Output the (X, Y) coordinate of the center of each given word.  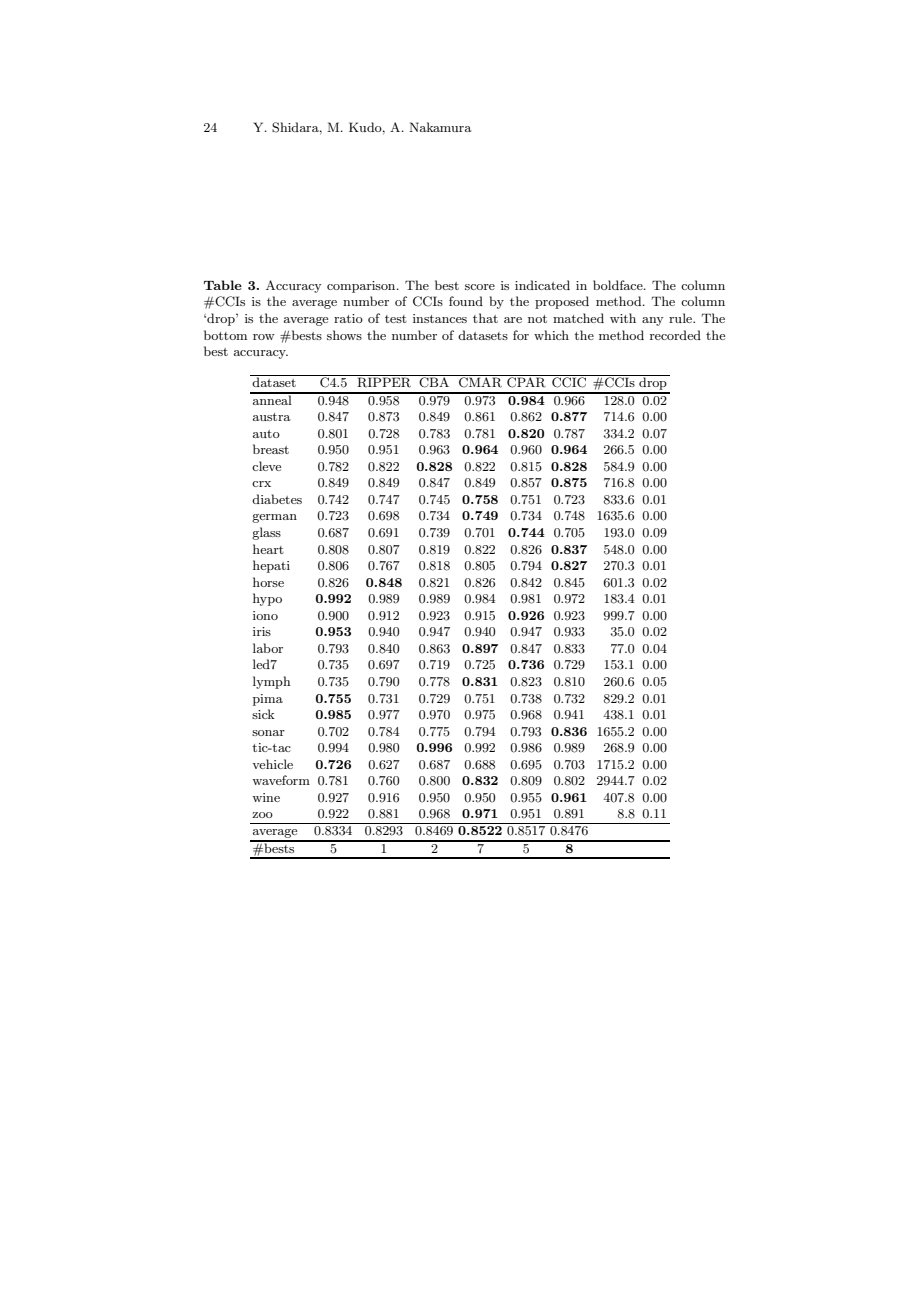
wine (266, 797)
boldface (619, 285)
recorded (675, 335)
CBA (434, 381)
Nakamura (440, 127)
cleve (266, 466)
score (480, 287)
